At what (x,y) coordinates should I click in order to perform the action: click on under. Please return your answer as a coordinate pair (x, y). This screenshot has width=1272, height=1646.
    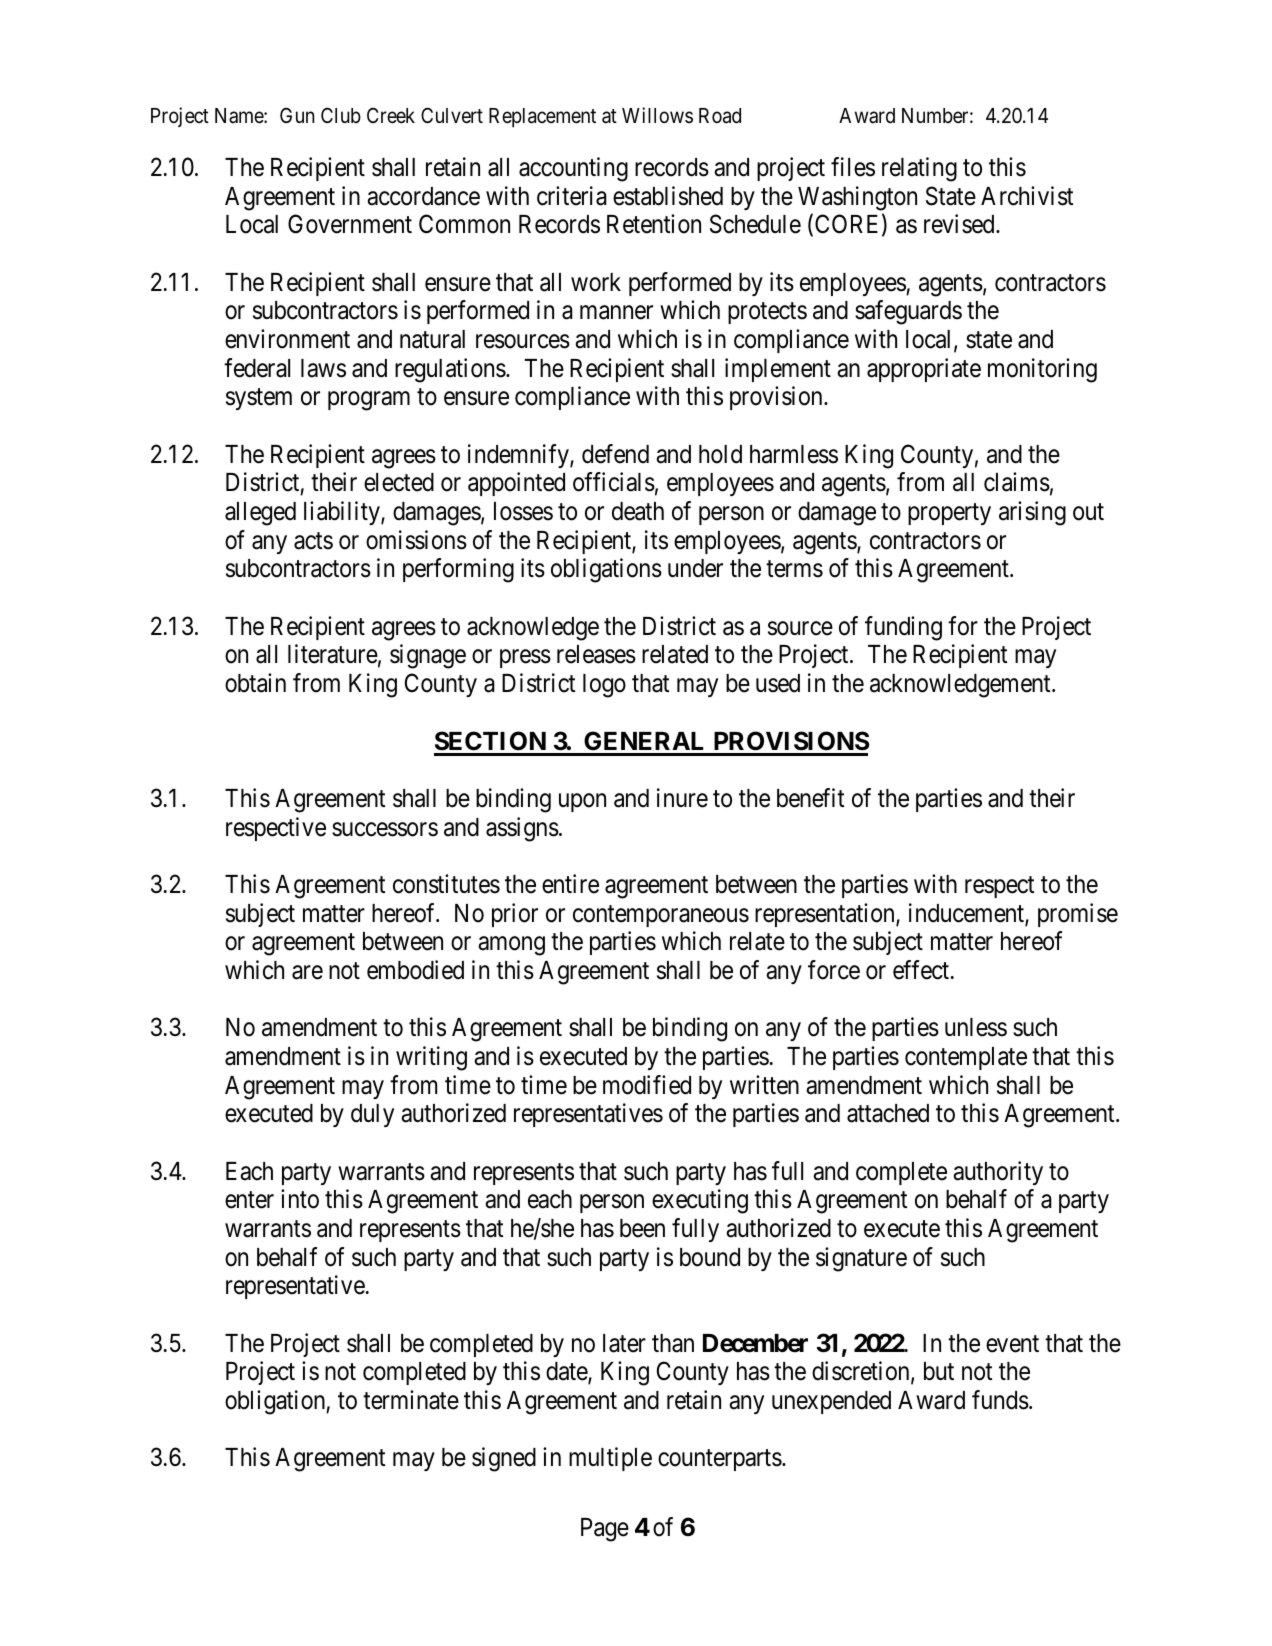
    Looking at the image, I should click on (695, 568).
